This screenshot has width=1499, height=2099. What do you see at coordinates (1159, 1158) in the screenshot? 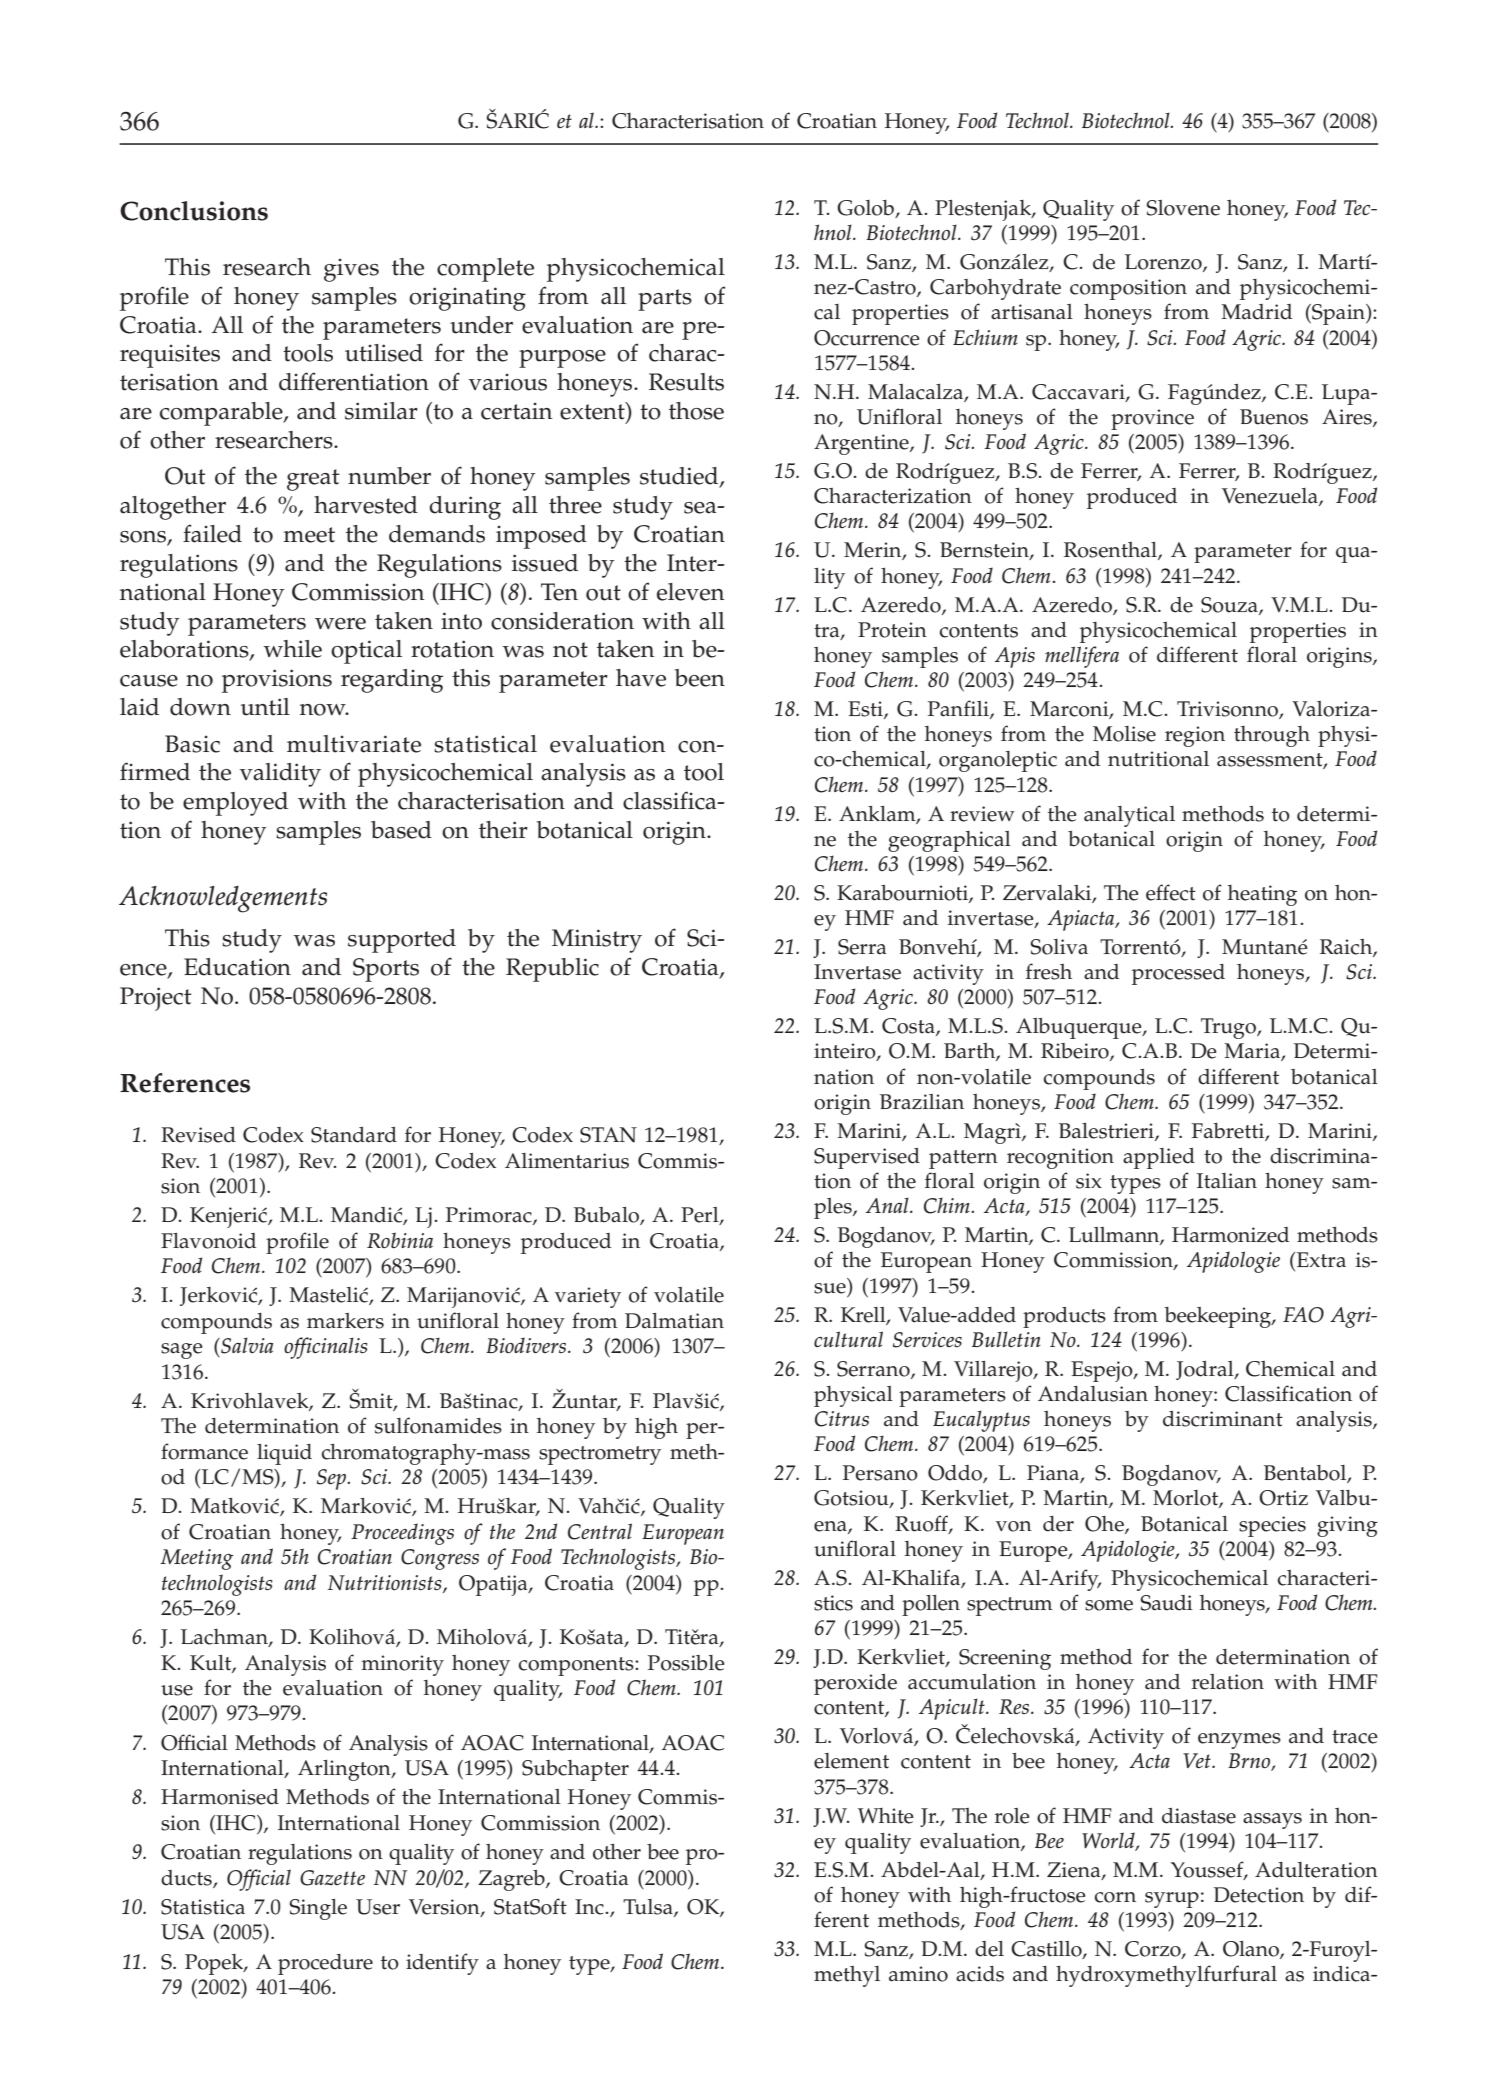
I see `applied` at bounding box center [1159, 1158].
